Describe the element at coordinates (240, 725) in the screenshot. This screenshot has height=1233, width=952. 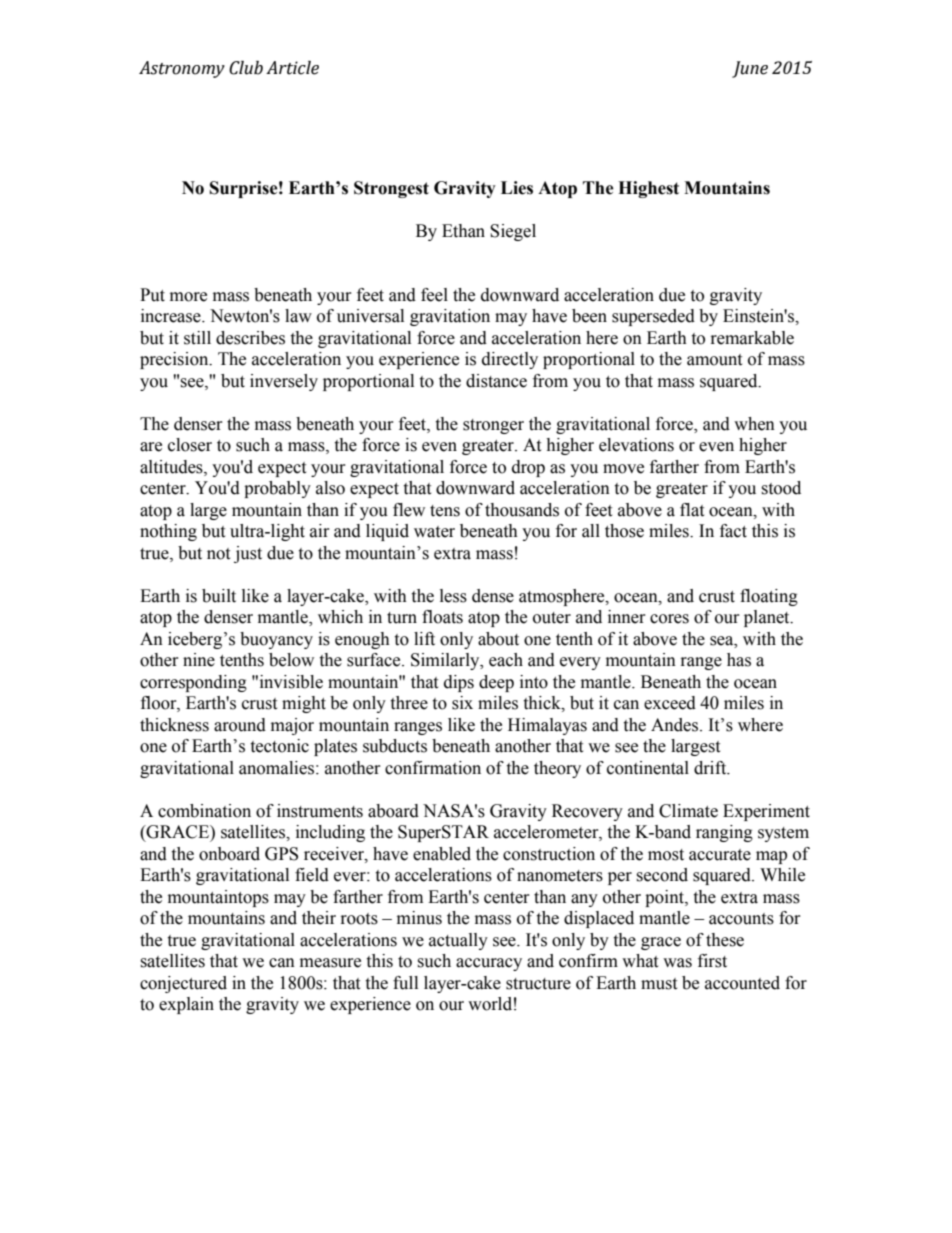
I see `around` at that location.
